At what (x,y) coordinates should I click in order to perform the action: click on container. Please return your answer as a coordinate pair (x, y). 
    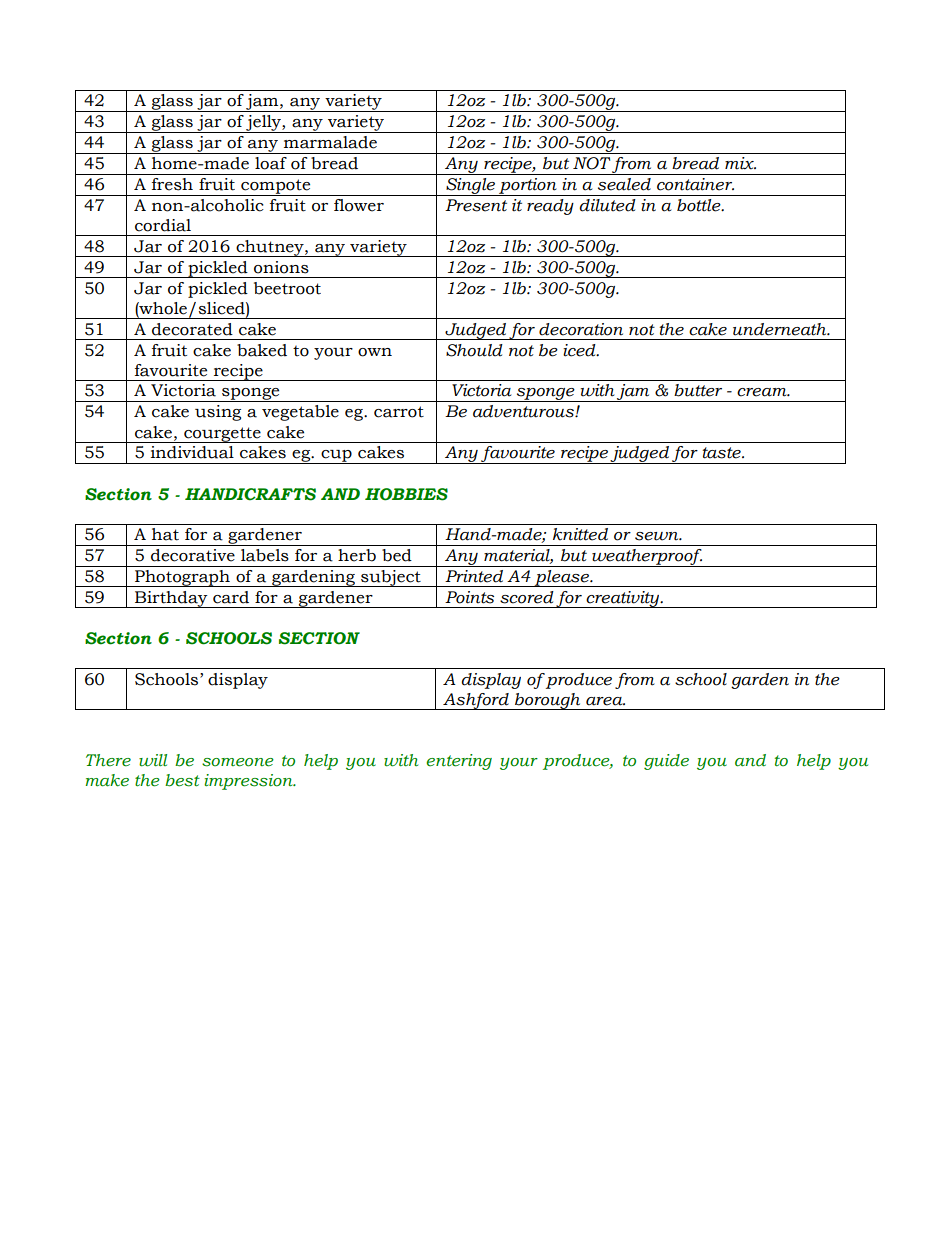
    Looking at the image, I should click on (695, 184).
